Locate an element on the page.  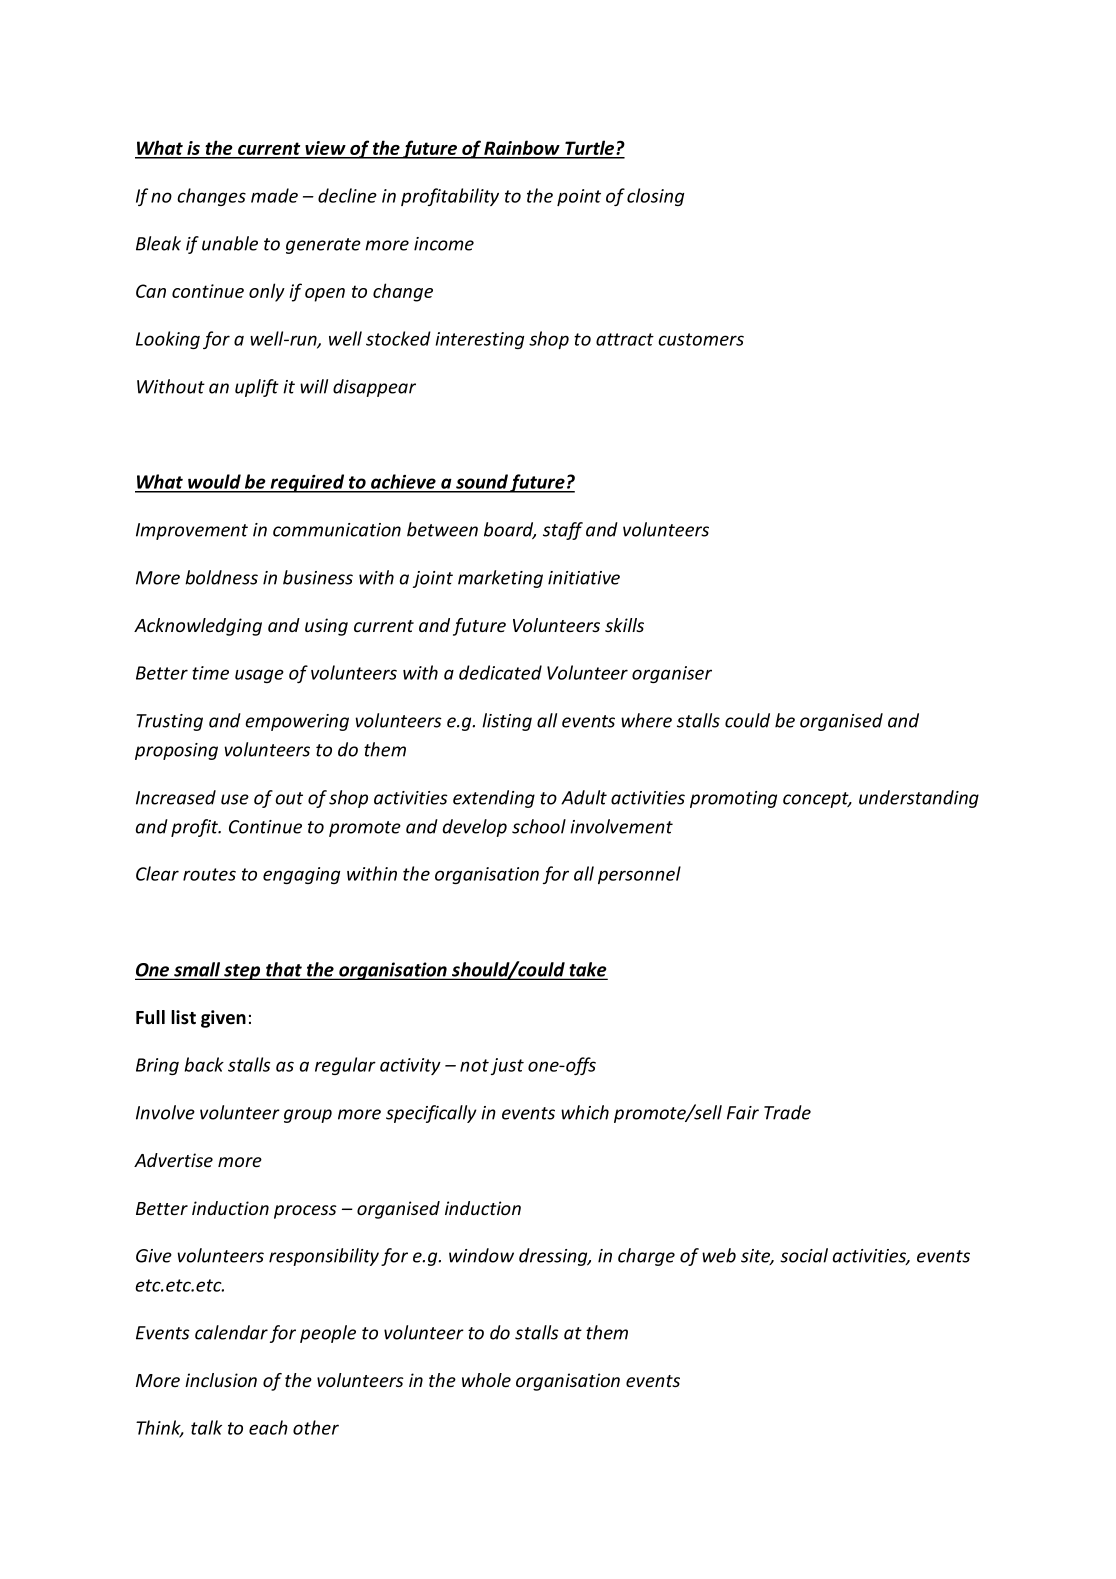
point is located at coordinates (579, 197).
